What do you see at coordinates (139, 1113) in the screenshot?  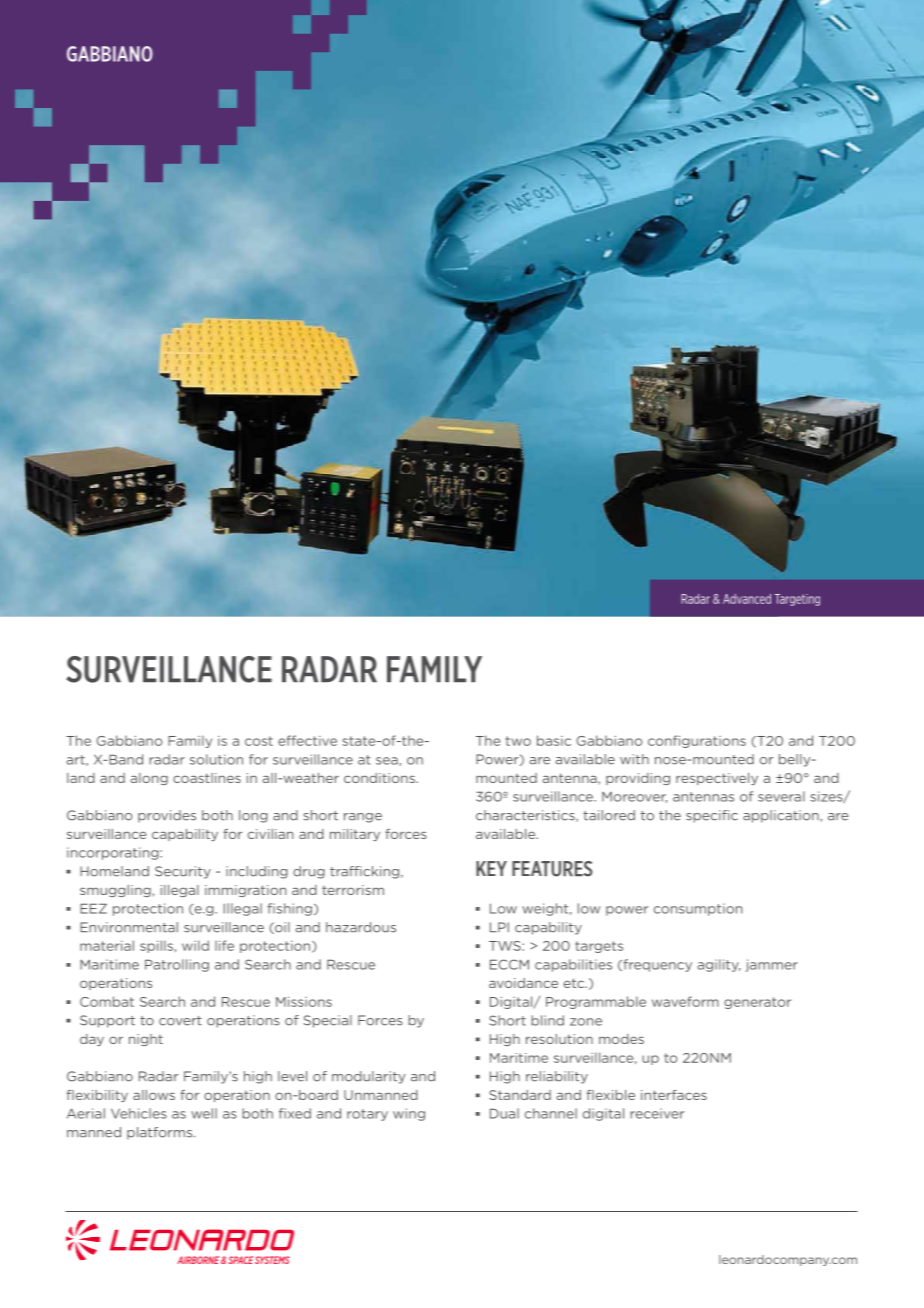 I see `Vehicles` at bounding box center [139, 1113].
